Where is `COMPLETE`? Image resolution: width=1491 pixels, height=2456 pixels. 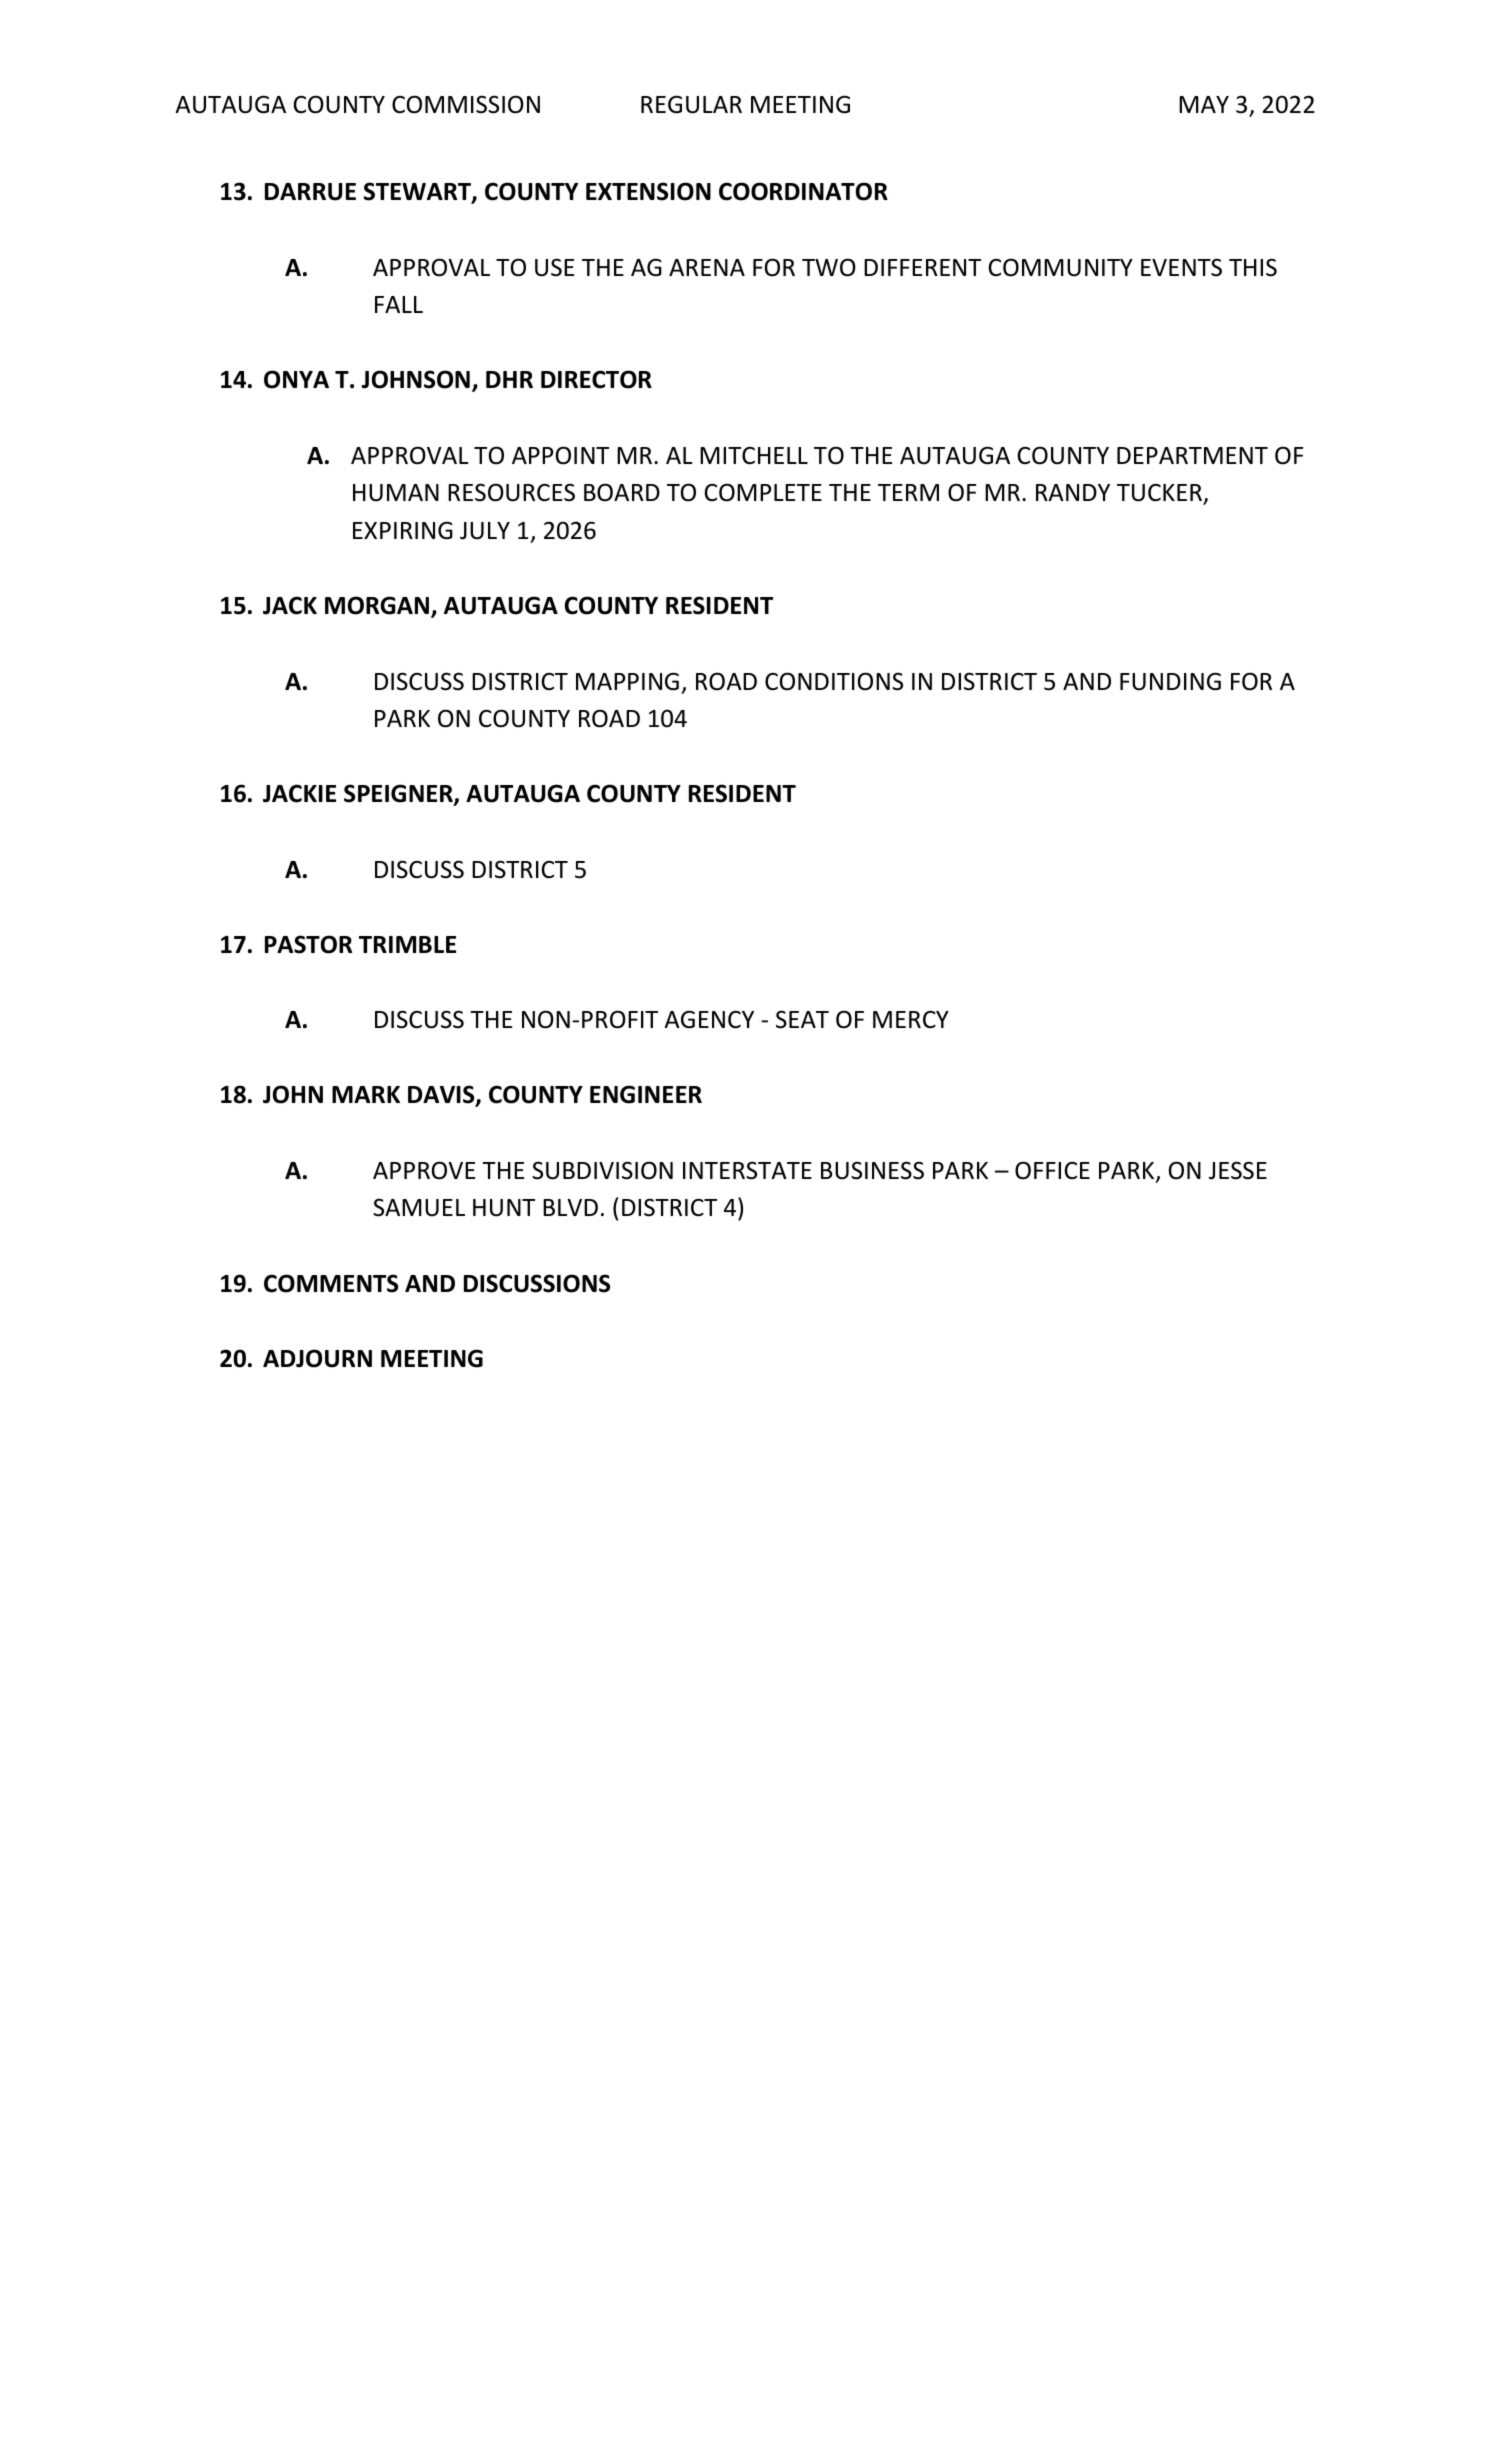
COMPLETE is located at coordinates (763, 492).
